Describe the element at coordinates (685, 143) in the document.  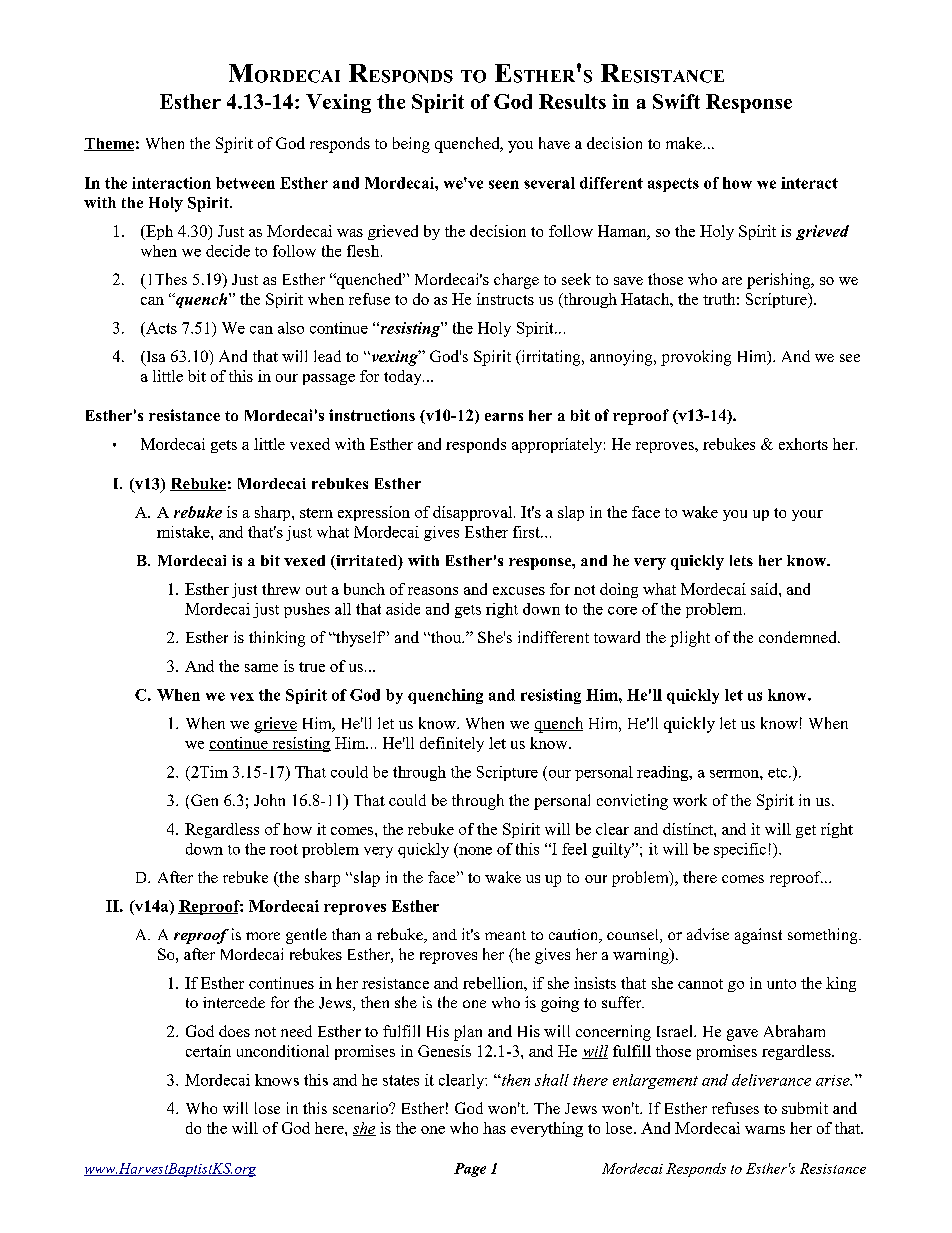
I see `make` at that location.
